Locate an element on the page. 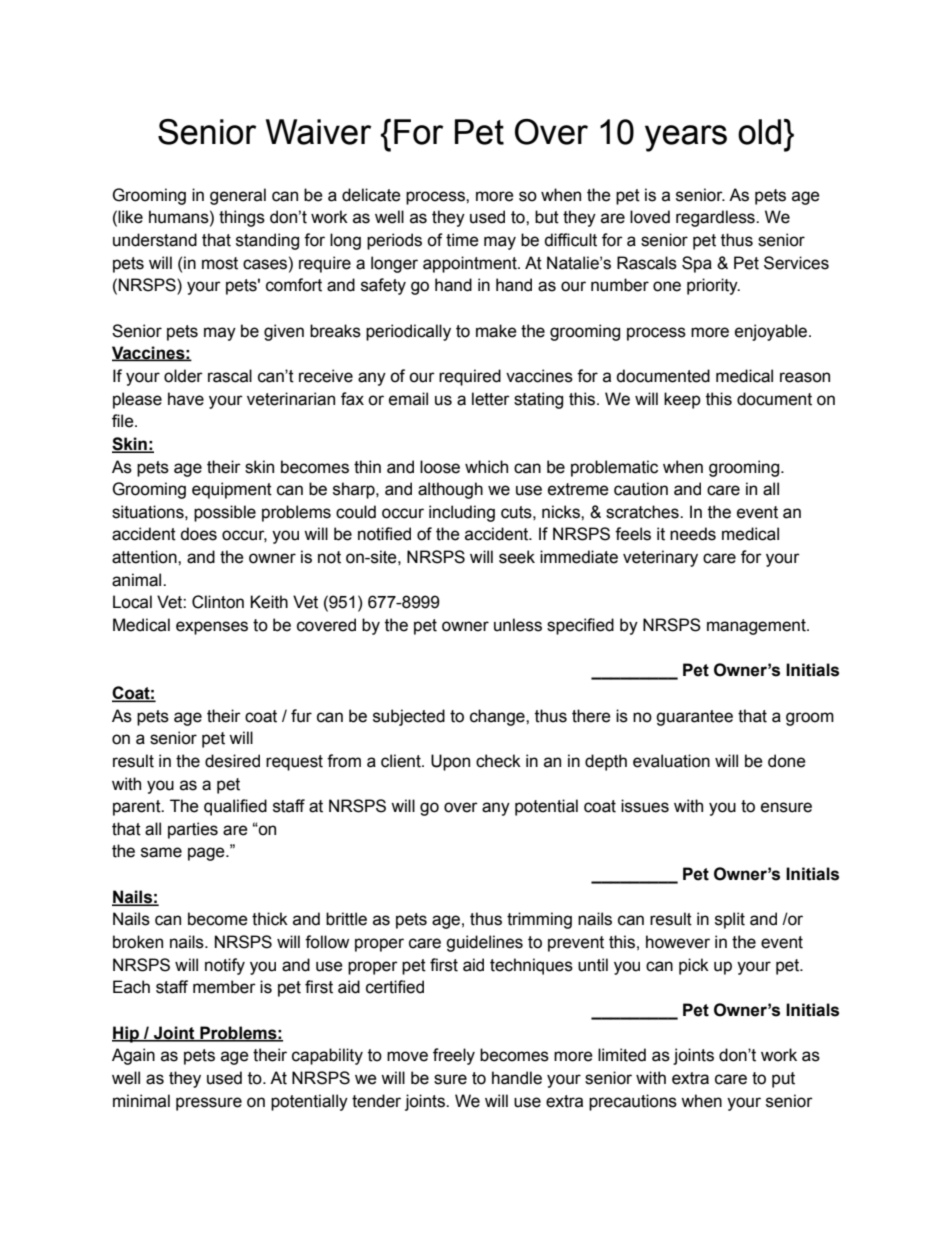 This page has width=952, height=1233. freely is located at coordinates (454, 1056).
